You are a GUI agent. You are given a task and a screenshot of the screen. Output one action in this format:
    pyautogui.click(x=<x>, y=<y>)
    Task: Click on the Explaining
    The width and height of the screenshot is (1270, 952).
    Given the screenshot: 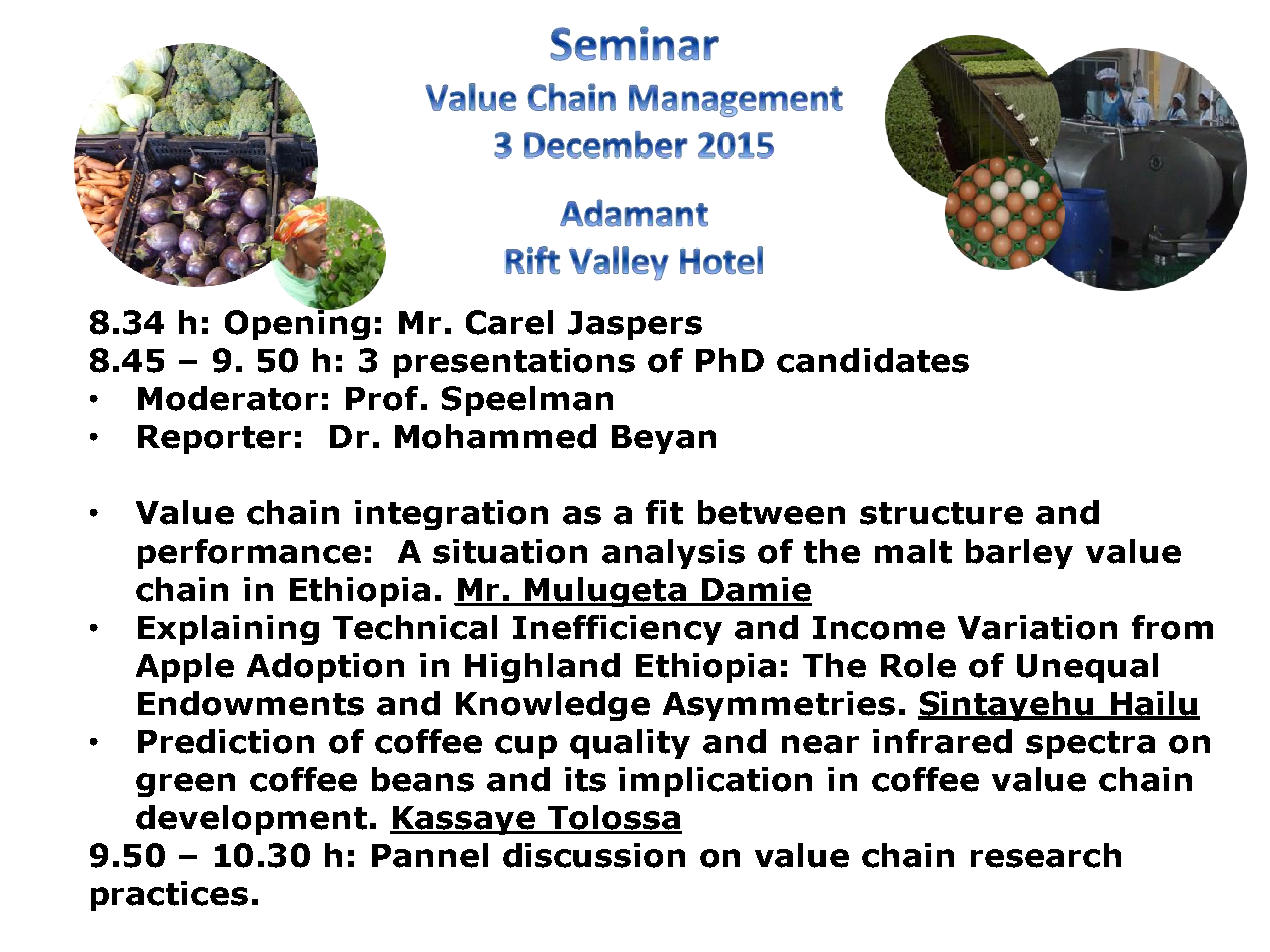 What is the action you would take?
    pyautogui.click(x=228, y=630)
